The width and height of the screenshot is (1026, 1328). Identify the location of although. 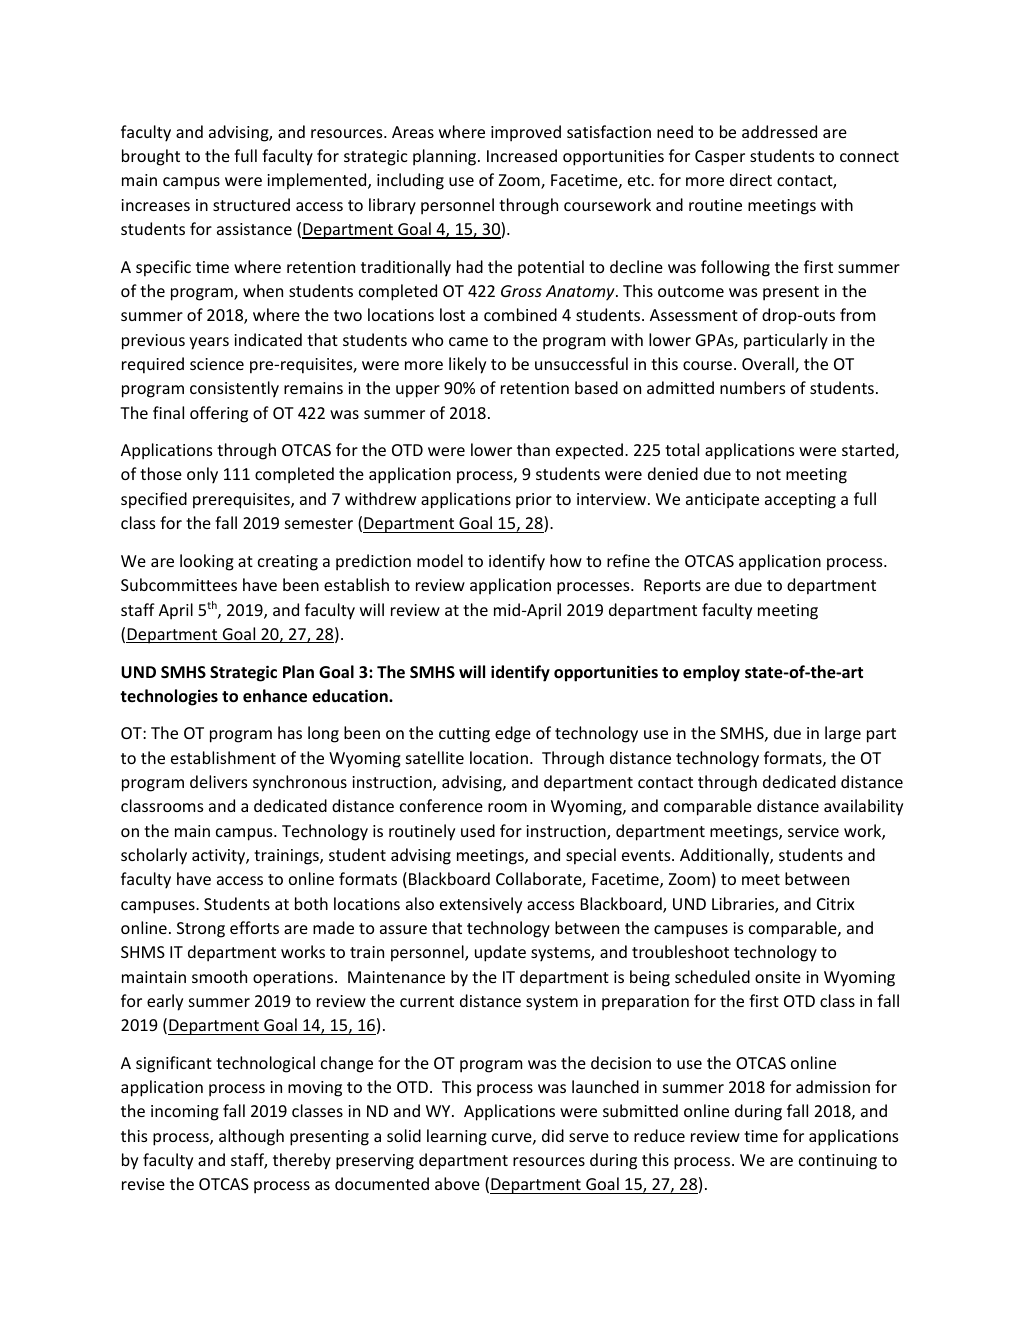
(251, 1137).
